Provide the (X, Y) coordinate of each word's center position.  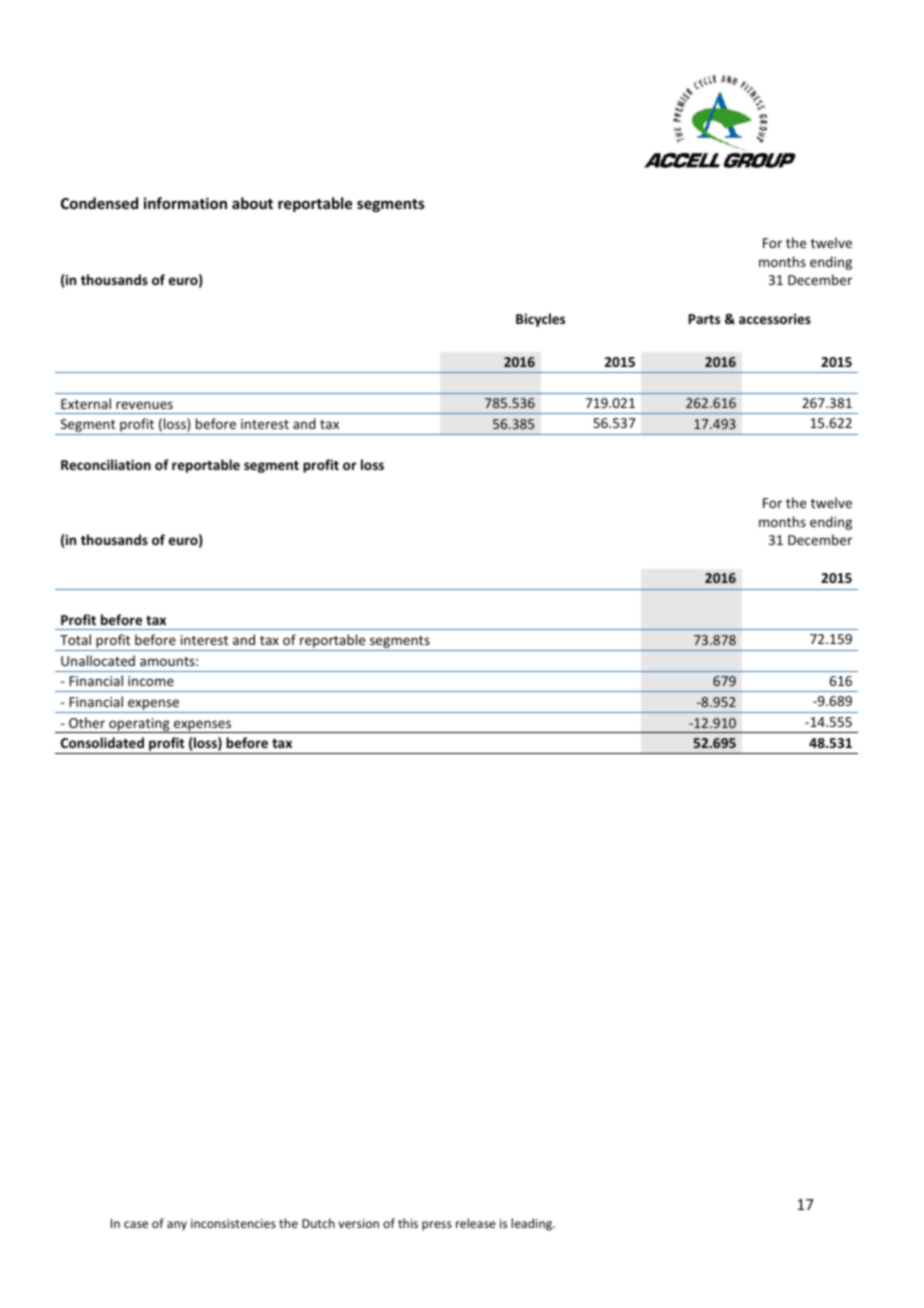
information (185, 203)
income (151, 681)
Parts (704, 319)
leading (532, 1224)
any (177, 1226)
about (252, 203)
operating (139, 725)
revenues (144, 405)
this (408, 1223)
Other (87, 722)
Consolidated (102, 742)
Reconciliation (106, 464)
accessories (775, 318)
